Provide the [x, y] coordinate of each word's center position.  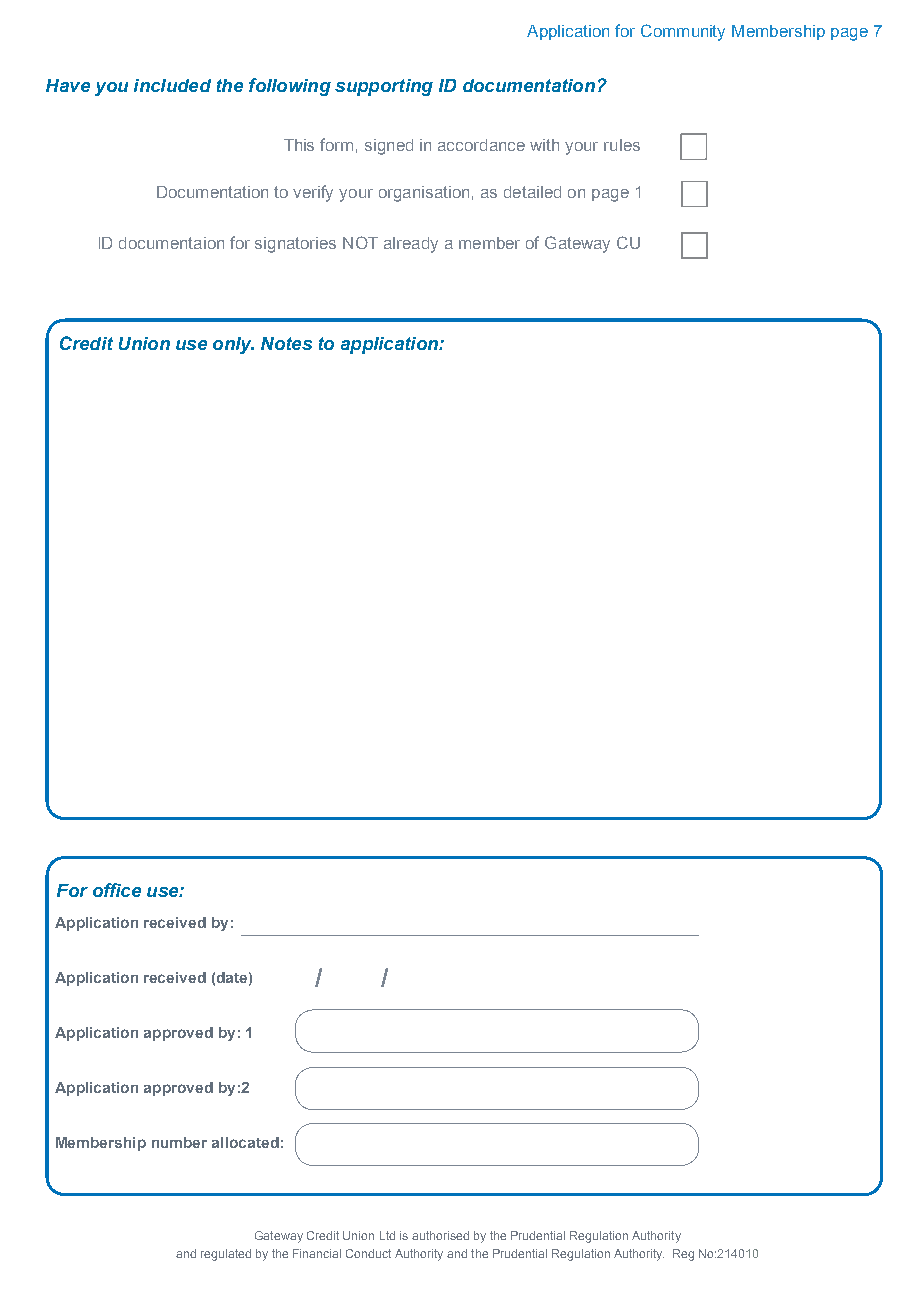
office [117, 890]
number [179, 1142]
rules [622, 145]
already [411, 245]
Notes [286, 343]
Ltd [387, 1235]
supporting [384, 87]
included [172, 85]
